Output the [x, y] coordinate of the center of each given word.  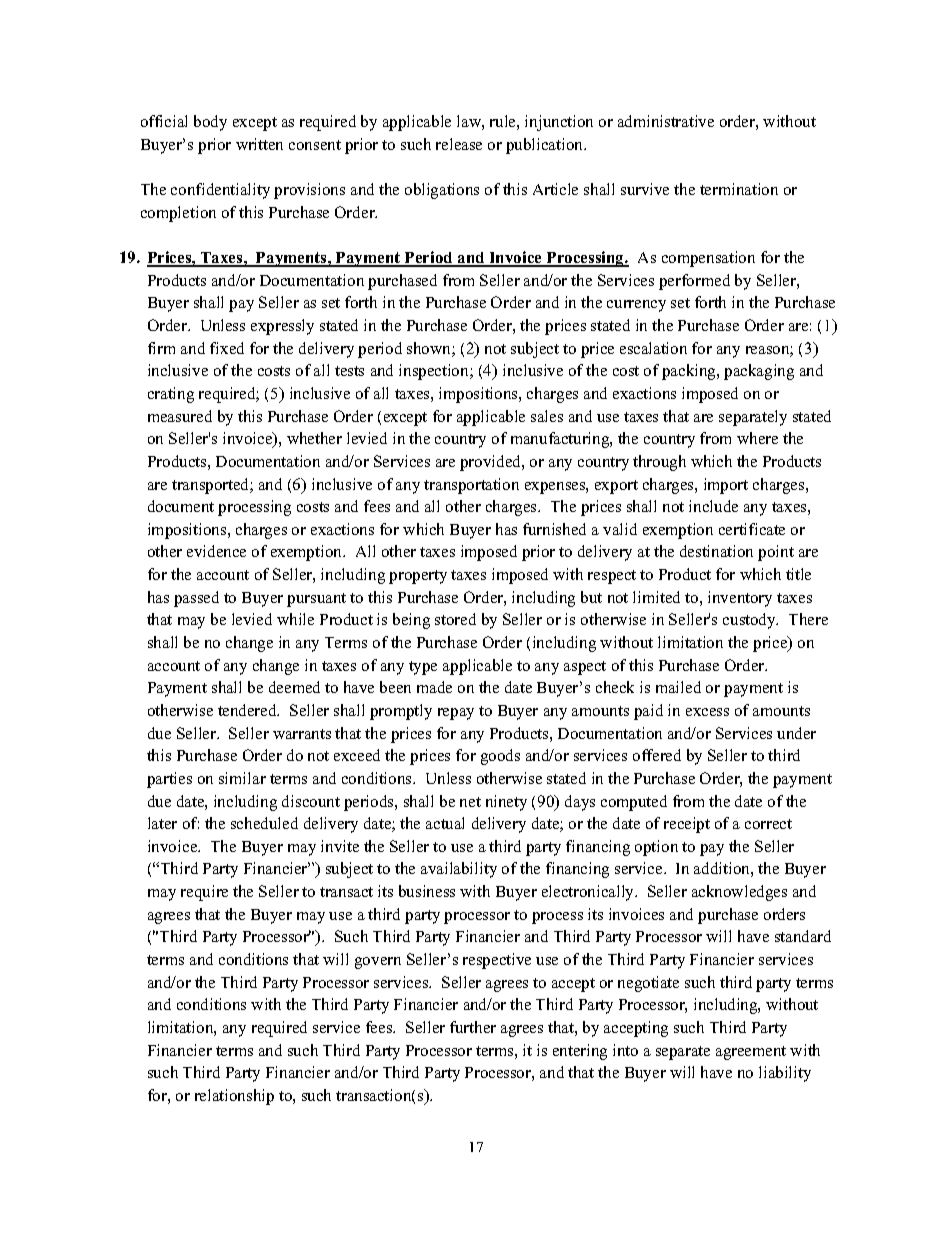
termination [739, 189]
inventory [740, 599]
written [259, 144]
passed [196, 599]
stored [455, 619]
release [459, 144]
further [473, 1027]
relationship [234, 1097]
